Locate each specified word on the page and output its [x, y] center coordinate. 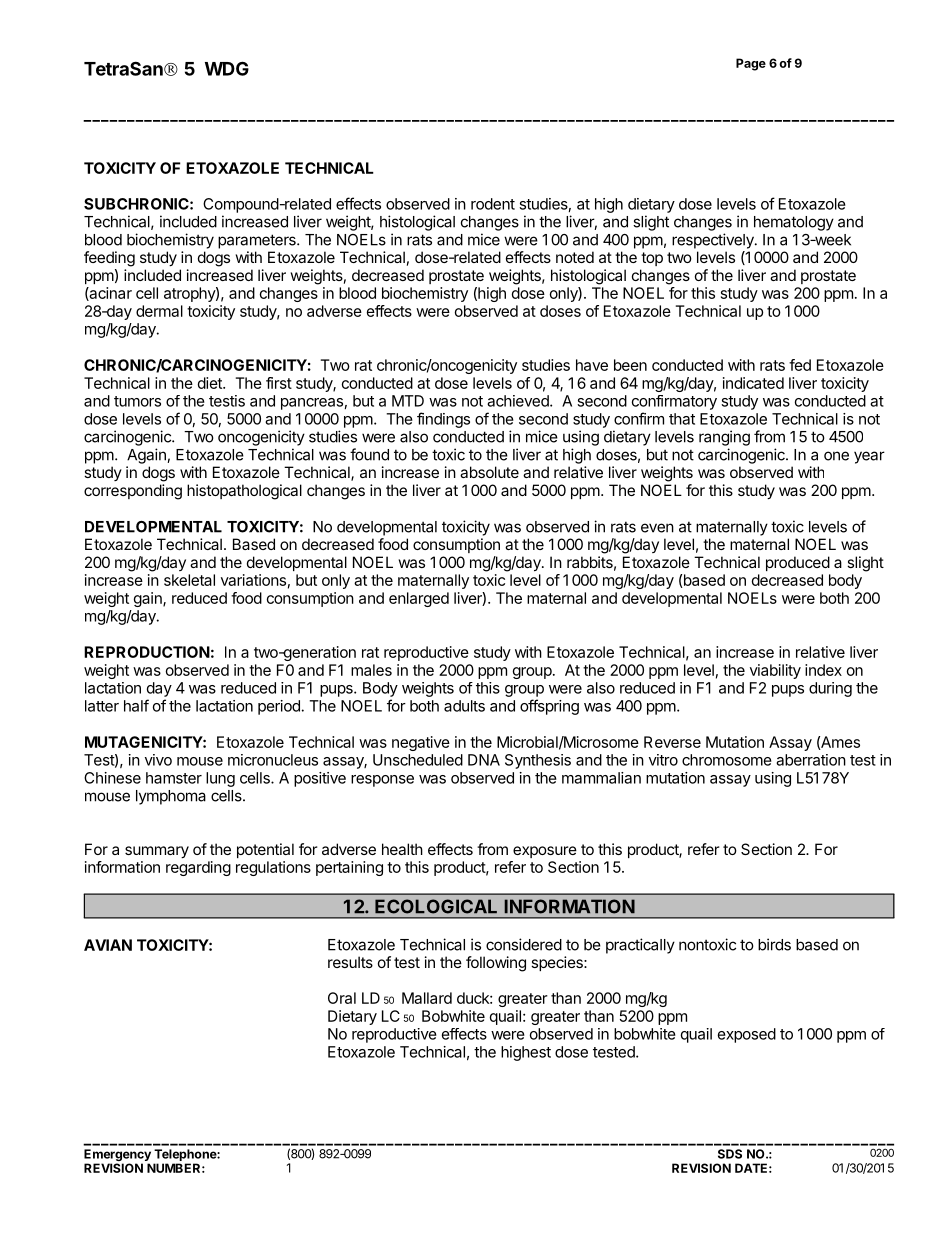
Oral [342, 998]
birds [774, 944]
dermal [159, 311]
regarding [198, 868]
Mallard [427, 998]
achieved [519, 401]
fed [800, 365]
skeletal [189, 580]
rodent [493, 204]
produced [798, 563]
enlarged [419, 599]
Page [751, 64]
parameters [258, 241]
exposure [545, 852]
